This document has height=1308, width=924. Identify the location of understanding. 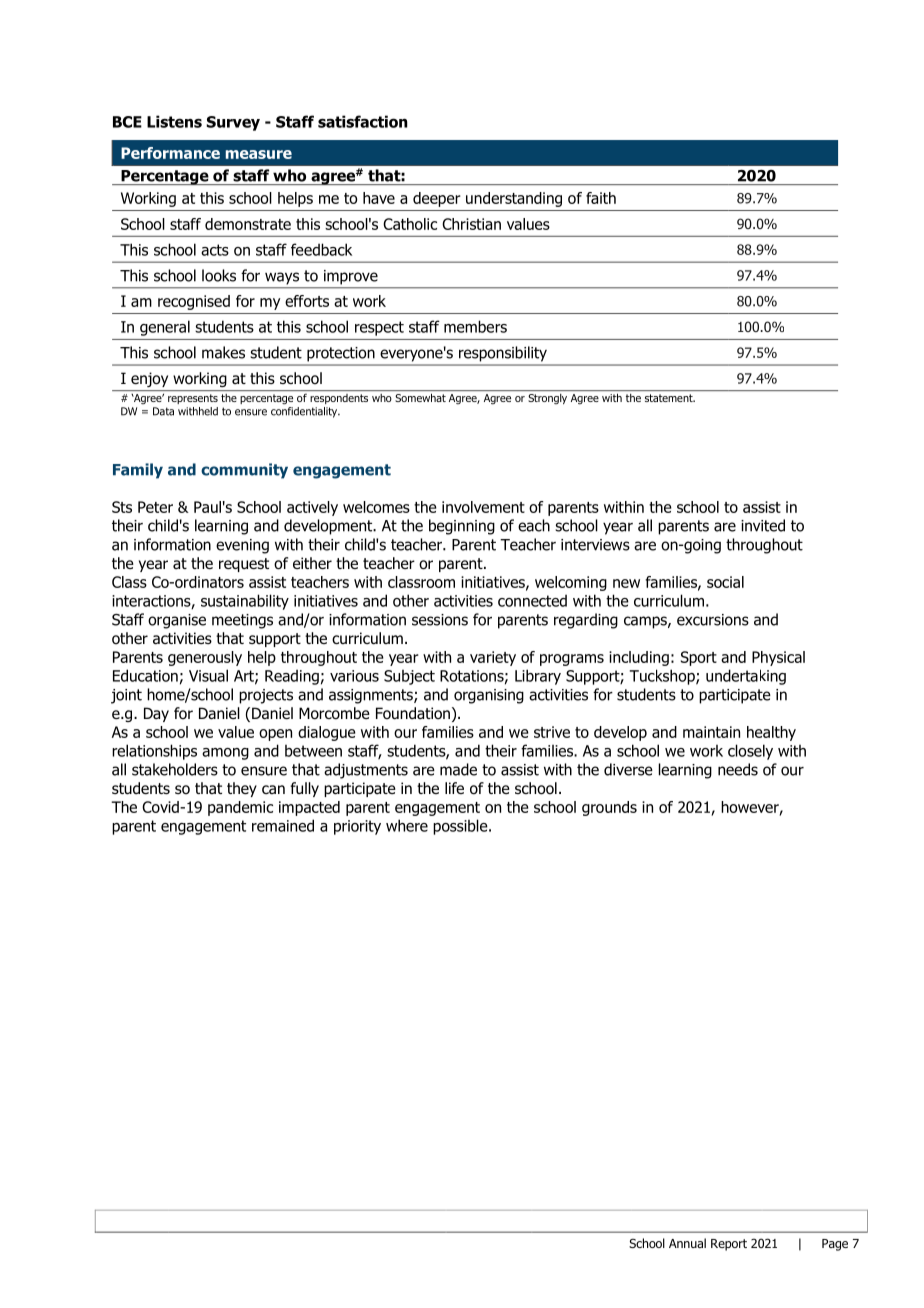
(514, 199).
